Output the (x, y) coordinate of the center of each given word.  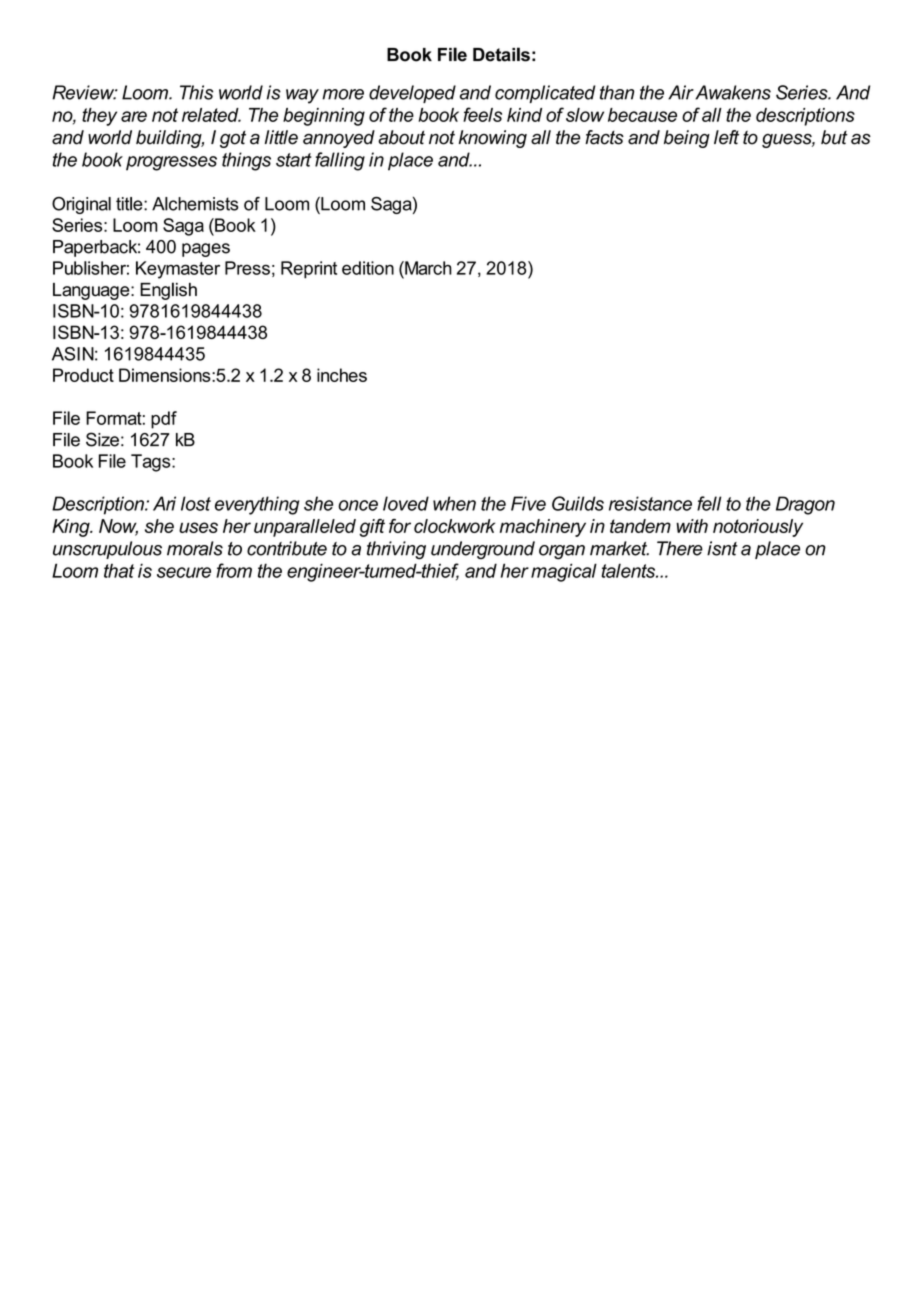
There (680, 548)
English (168, 291)
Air (681, 92)
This (196, 92)
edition (368, 268)
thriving (396, 550)
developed (412, 94)
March (427, 268)
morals (195, 548)
